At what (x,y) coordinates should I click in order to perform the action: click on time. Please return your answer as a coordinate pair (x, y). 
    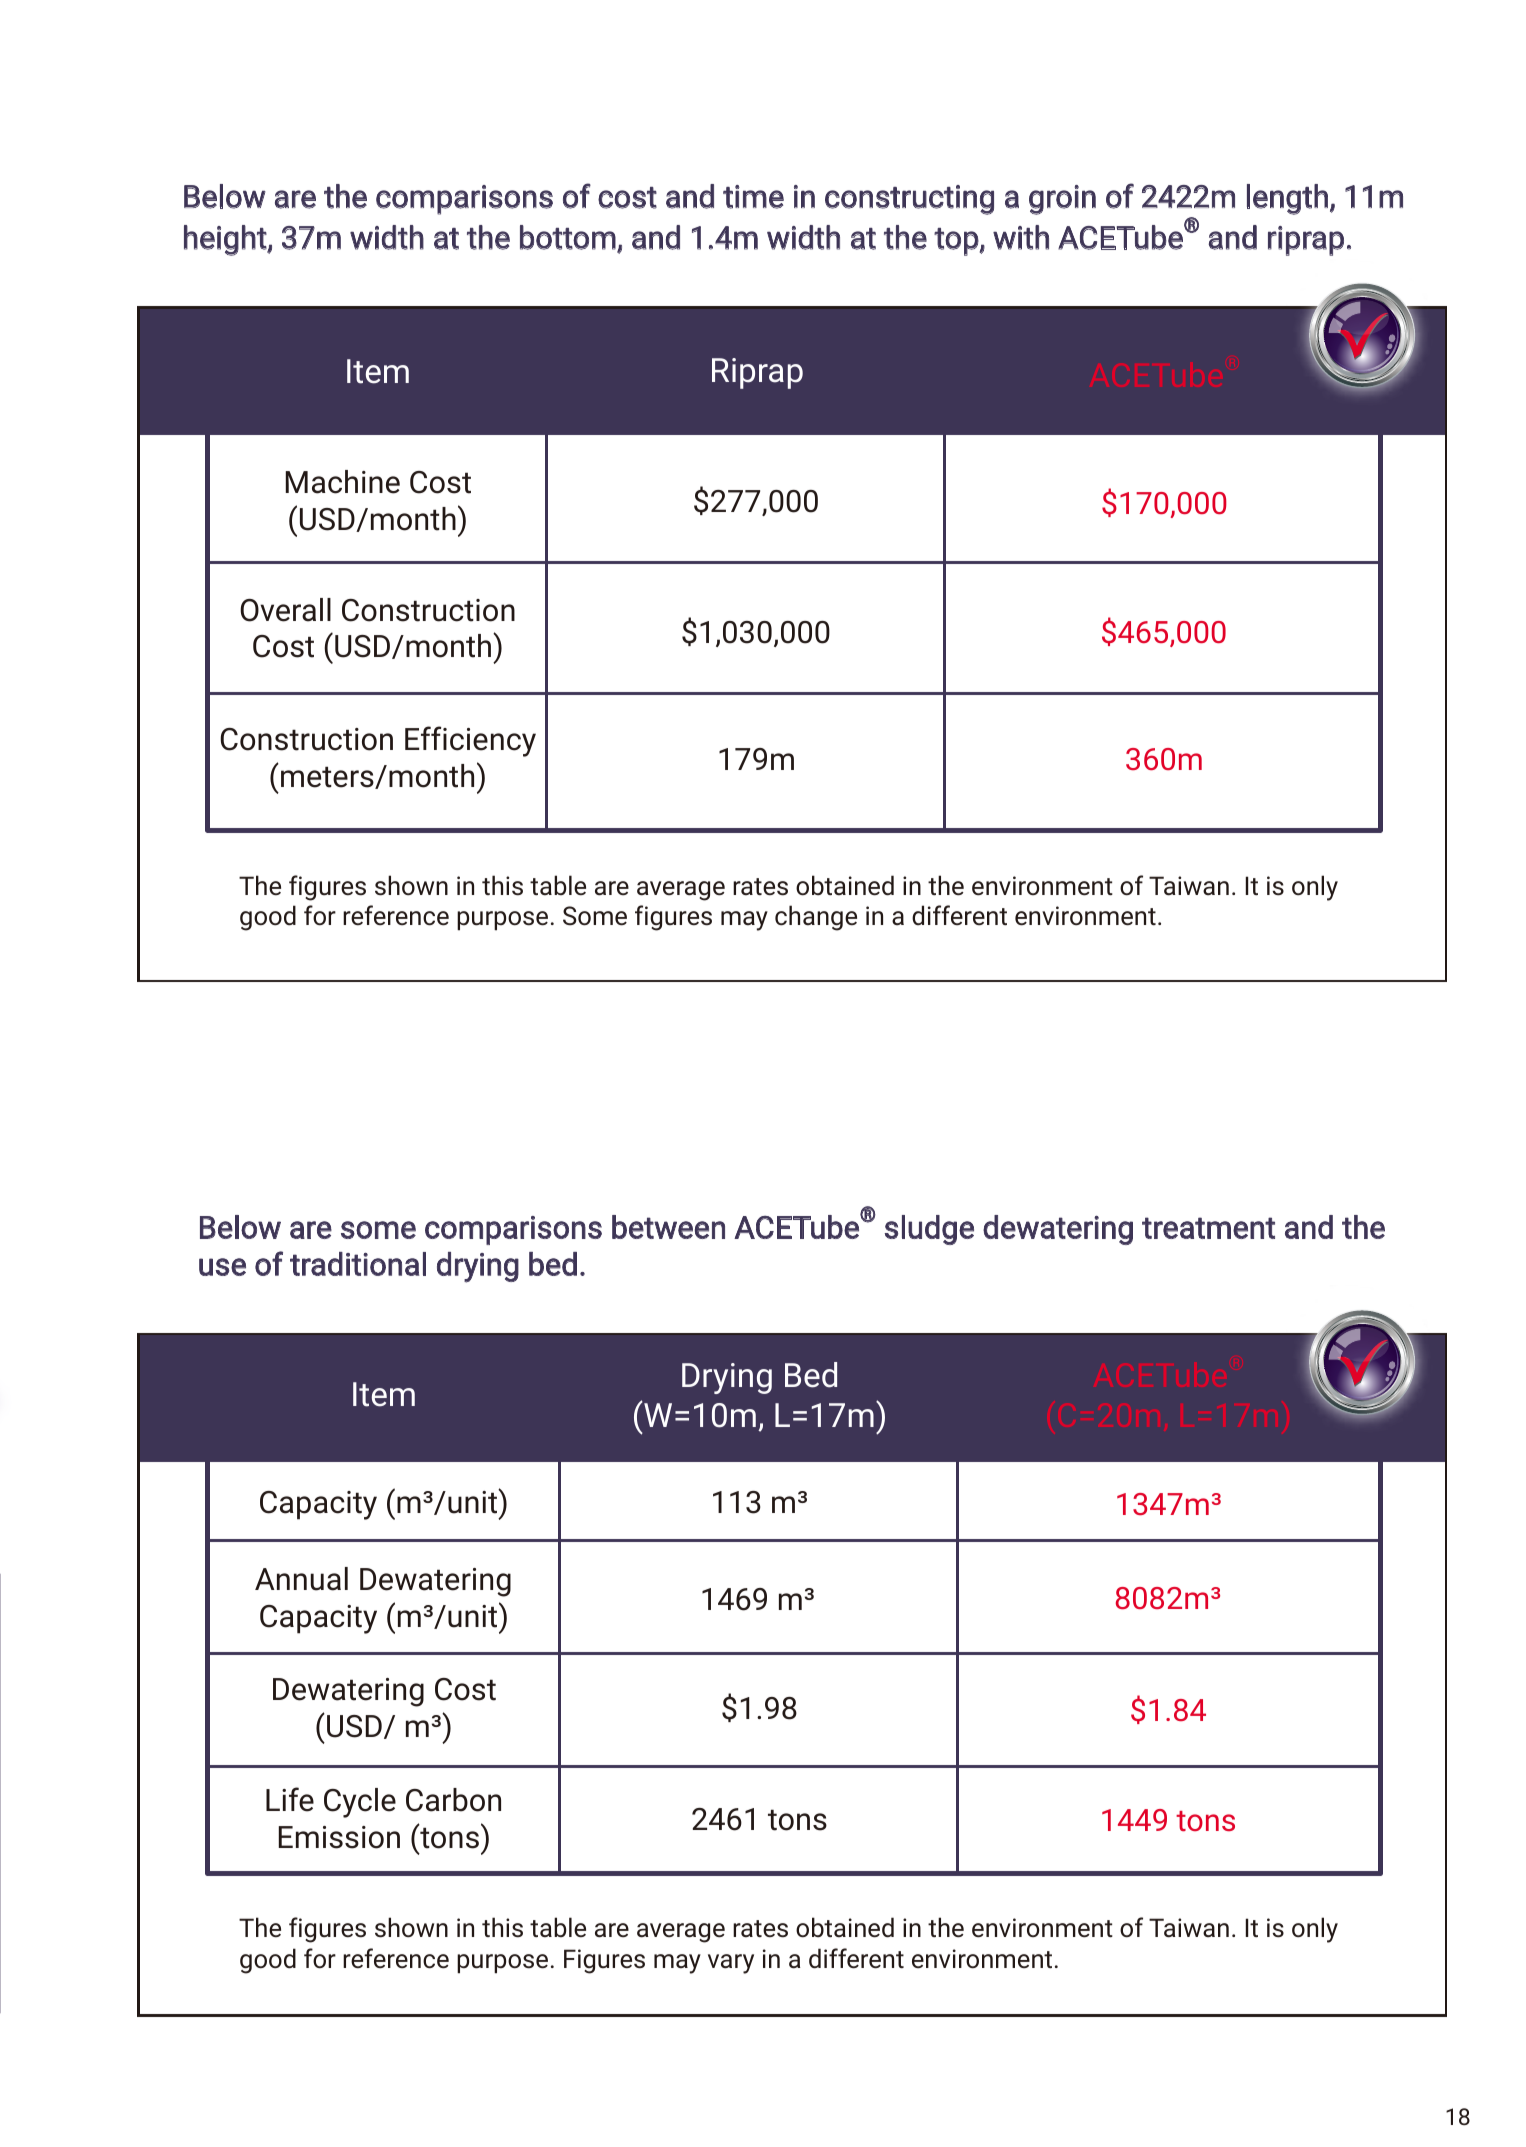
    Looking at the image, I should click on (753, 197).
